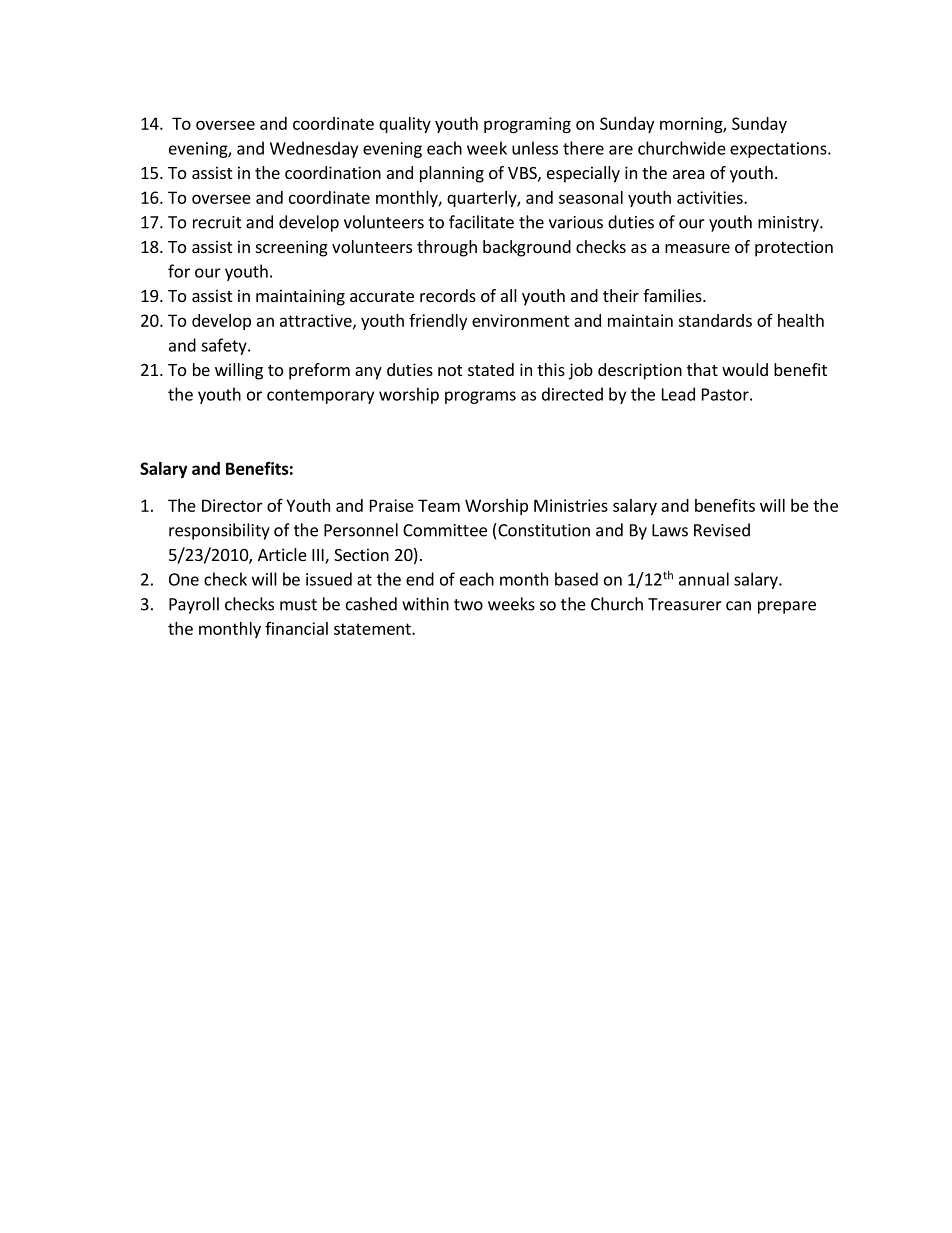  I want to click on unless, so click(535, 148).
